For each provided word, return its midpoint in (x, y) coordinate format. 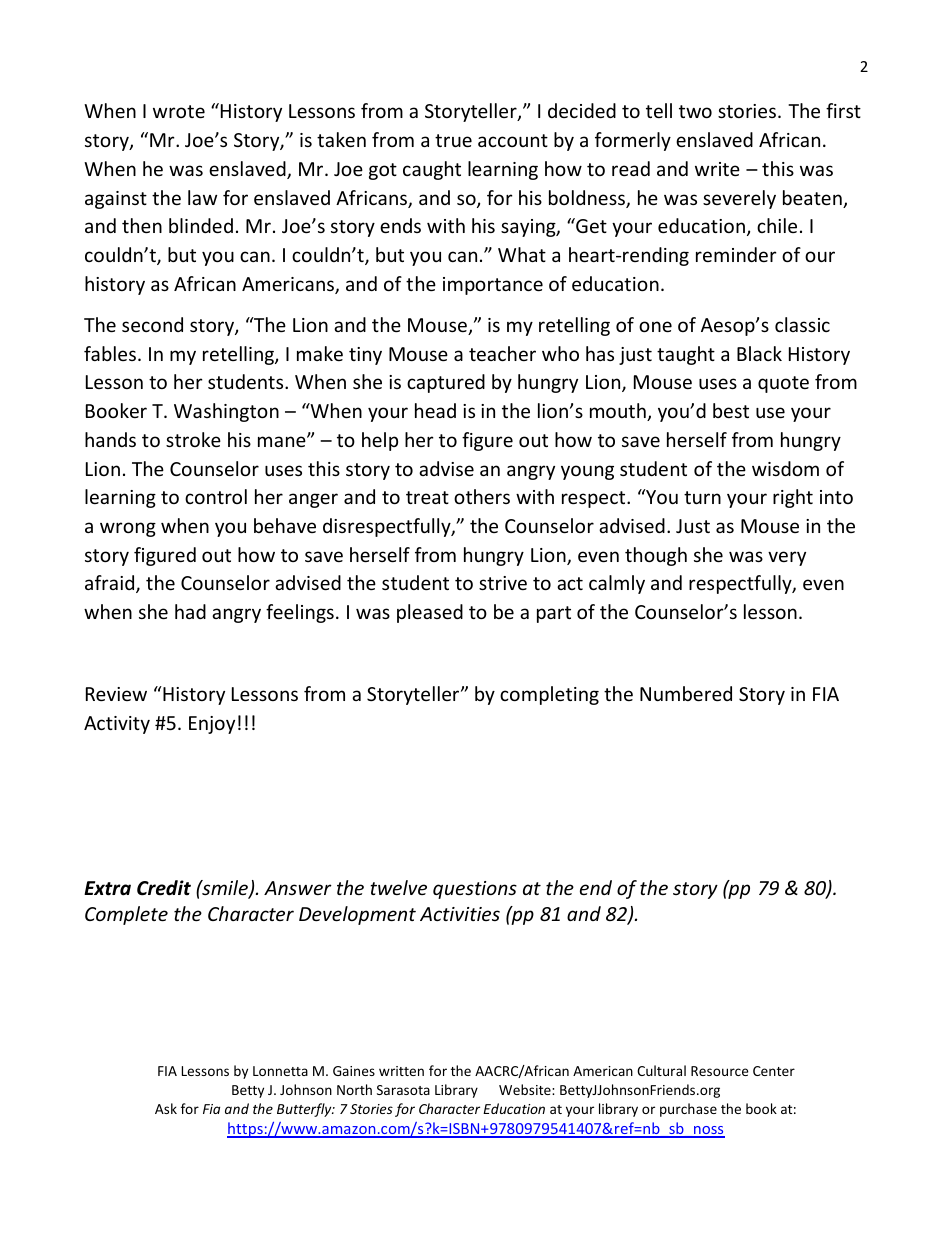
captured (446, 383)
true (453, 140)
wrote (179, 111)
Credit (164, 888)
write (717, 169)
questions (475, 890)
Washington (226, 412)
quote (783, 384)
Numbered (686, 693)
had (190, 611)
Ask (166, 1108)
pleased (430, 613)
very (787, 558)
